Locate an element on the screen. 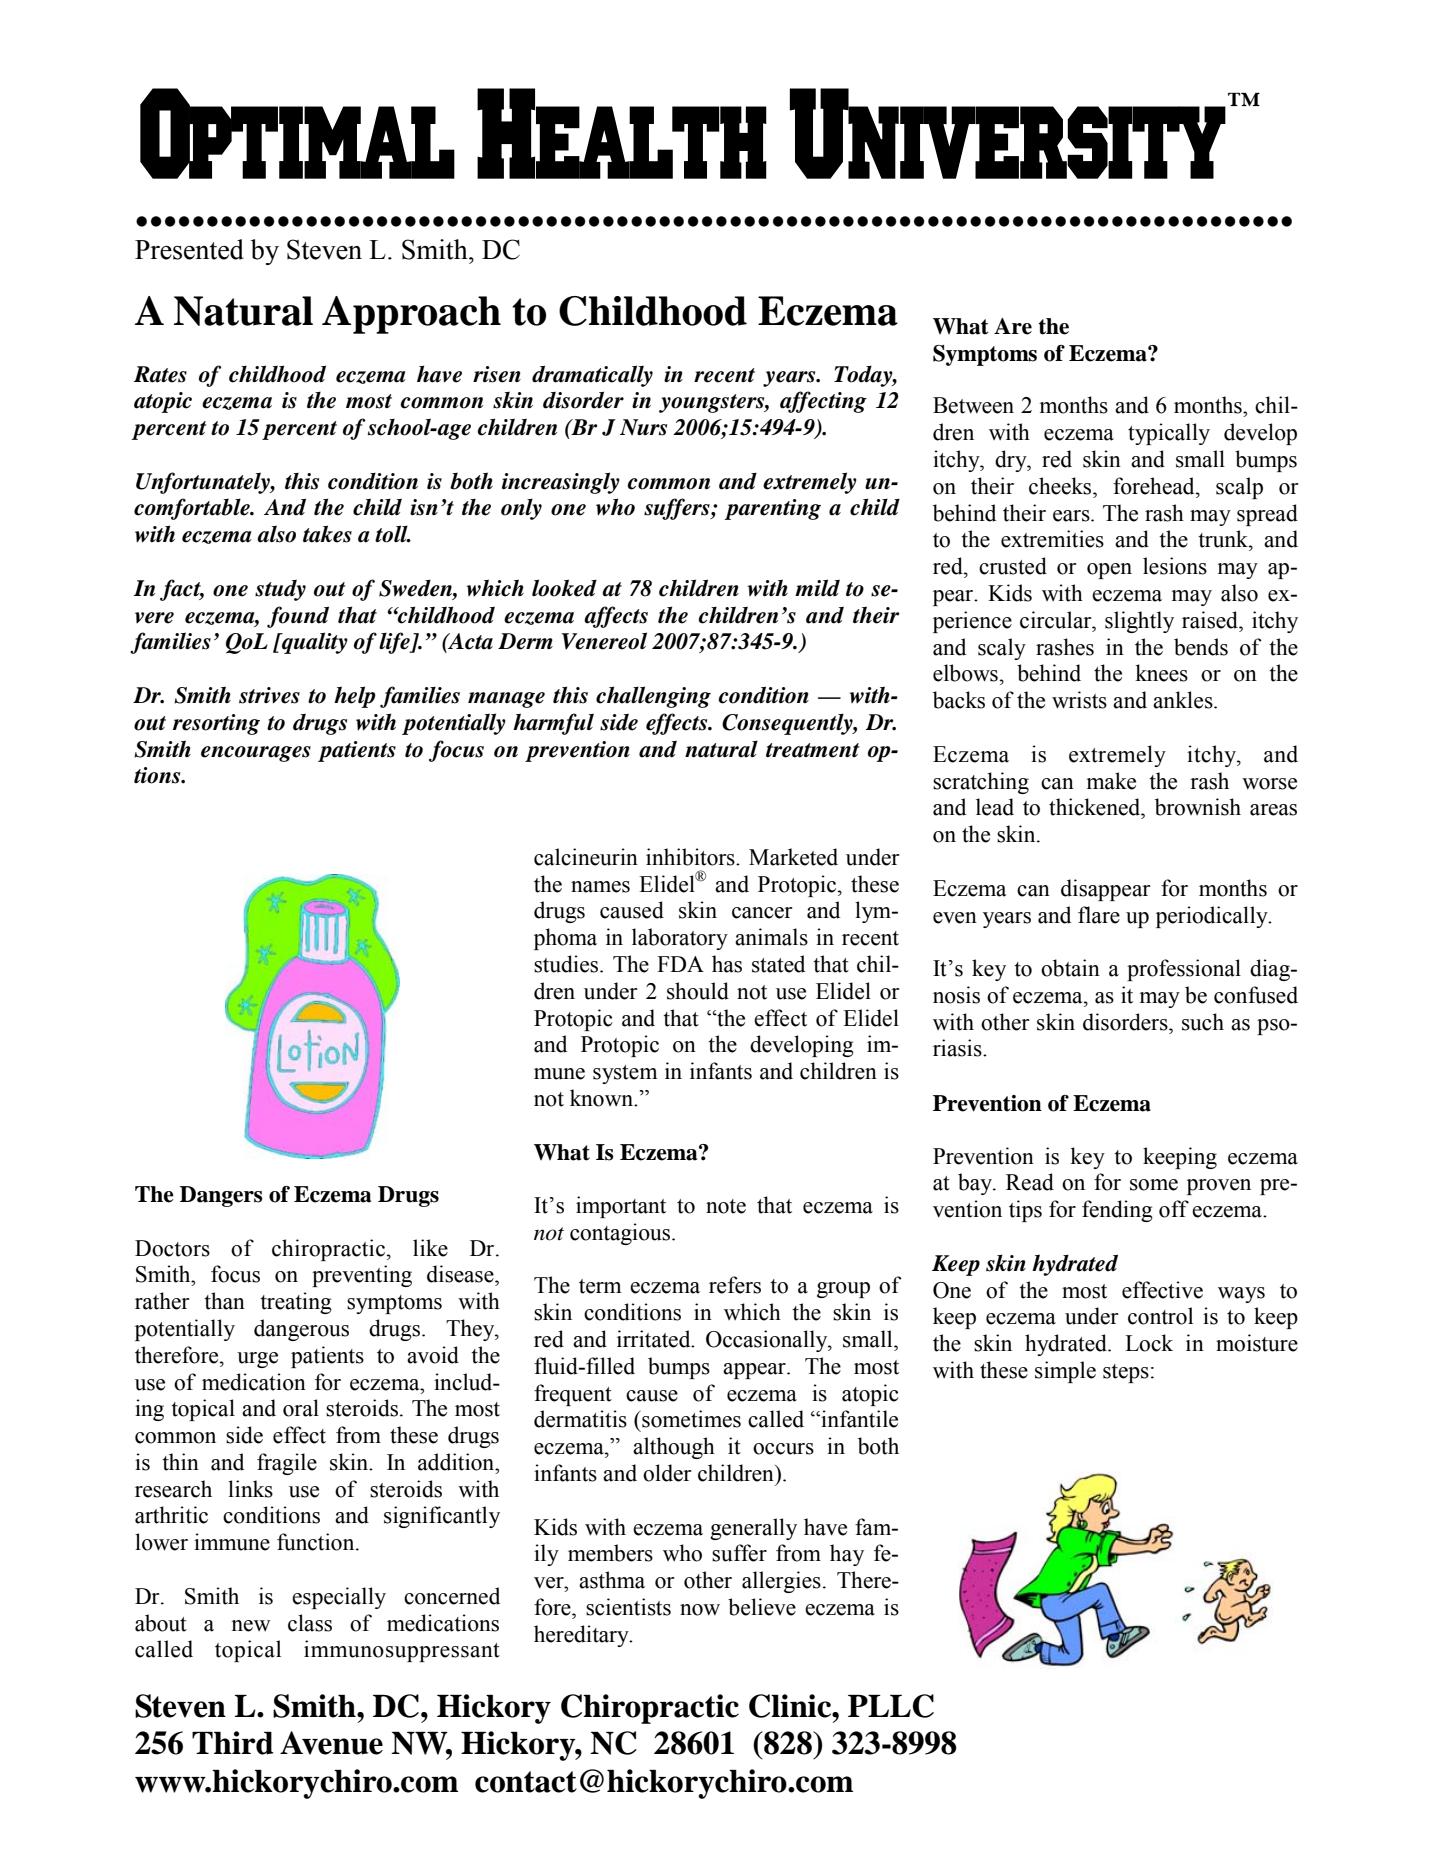 The height and width of the screenshot is (1854, 1433). Avenue is located at coordinates (331, 1743).
